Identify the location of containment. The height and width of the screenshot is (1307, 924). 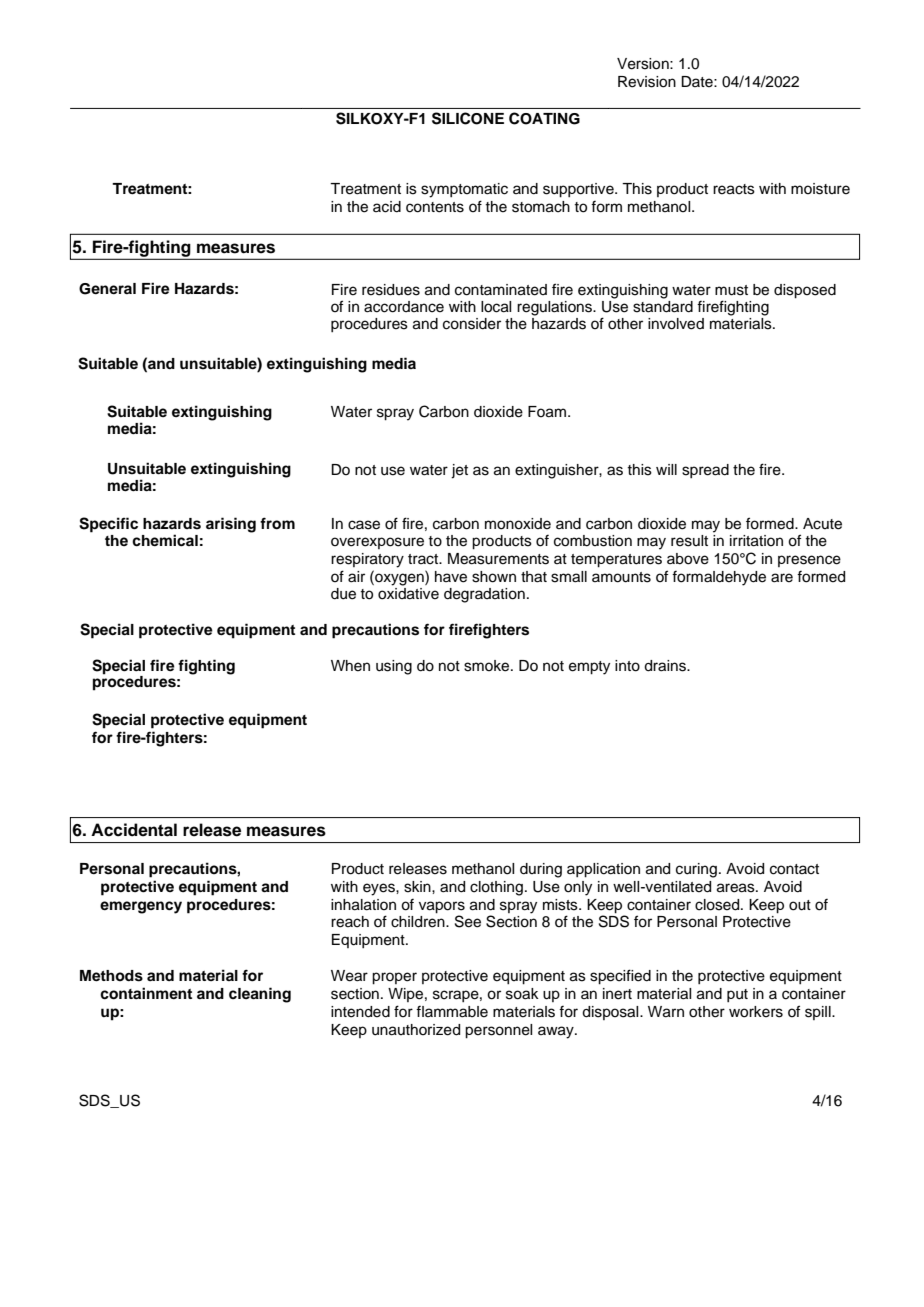
(146, 993).
